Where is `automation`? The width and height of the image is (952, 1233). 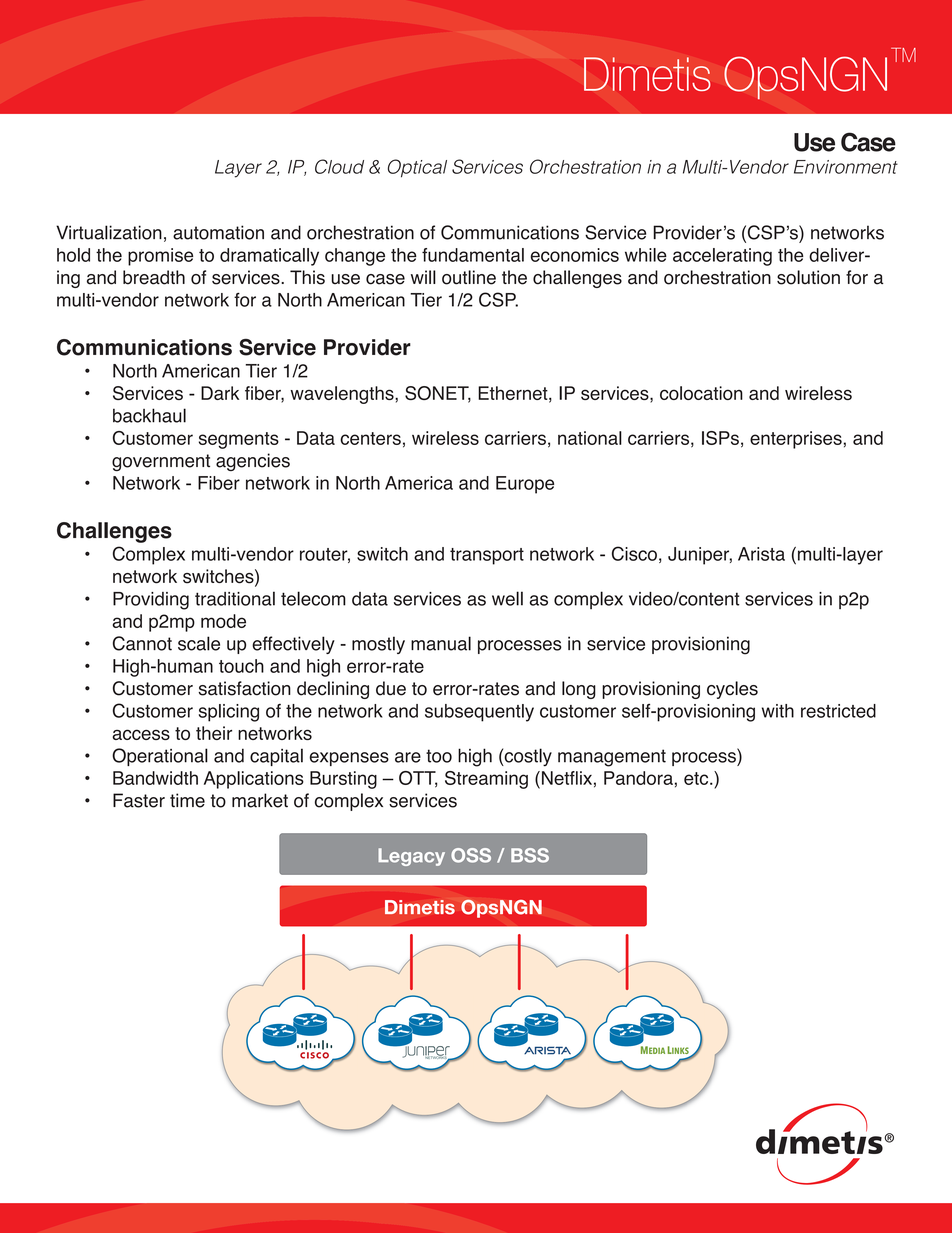 automation is located at coordinates (218, 232).
